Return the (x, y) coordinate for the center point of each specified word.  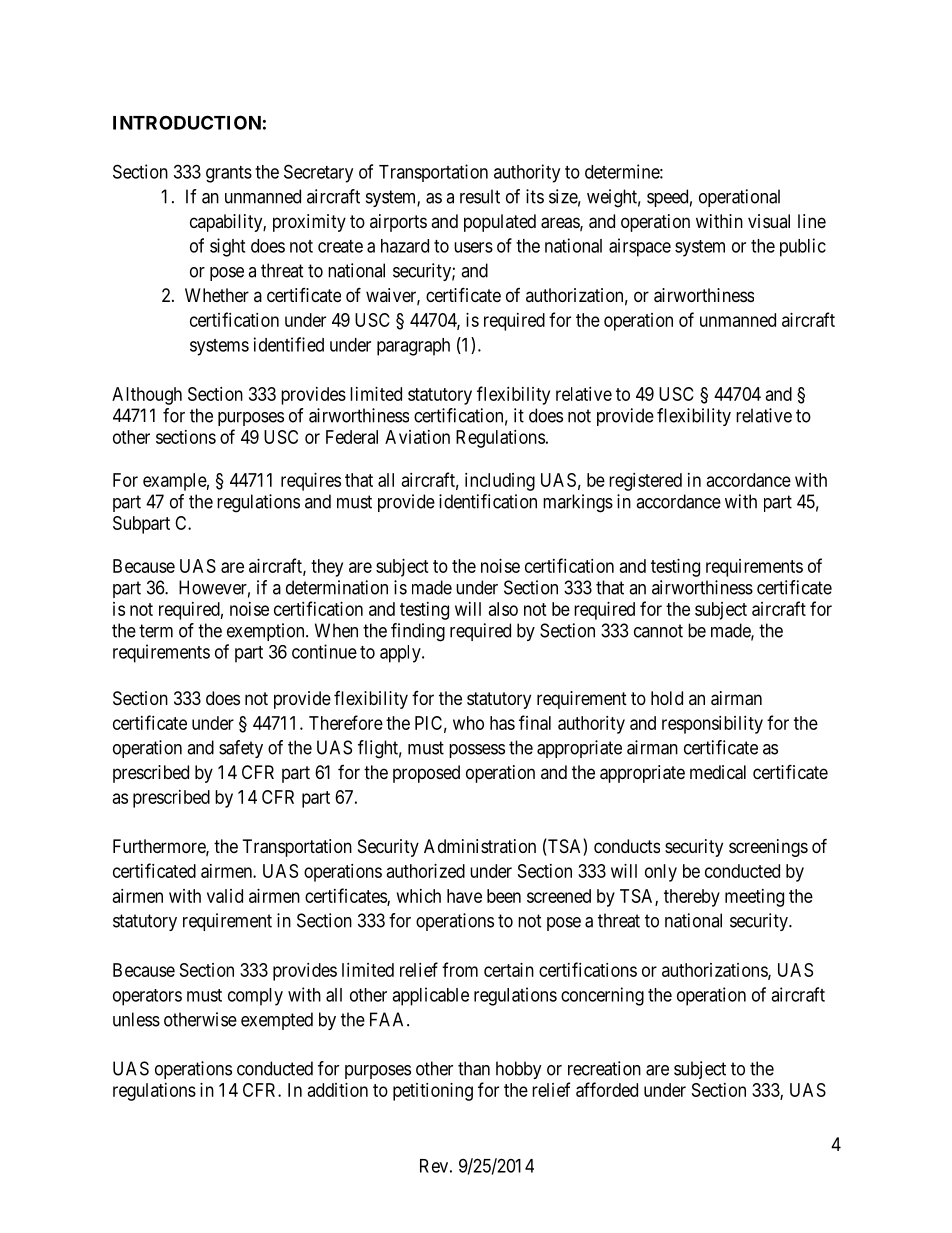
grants (229, 174)
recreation (604, 1068)
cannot (658, 631)
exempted (277, 1021)
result (480, 196)
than (474, 1068)
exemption (267, 632)
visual (769, 221)
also (503, 609)
